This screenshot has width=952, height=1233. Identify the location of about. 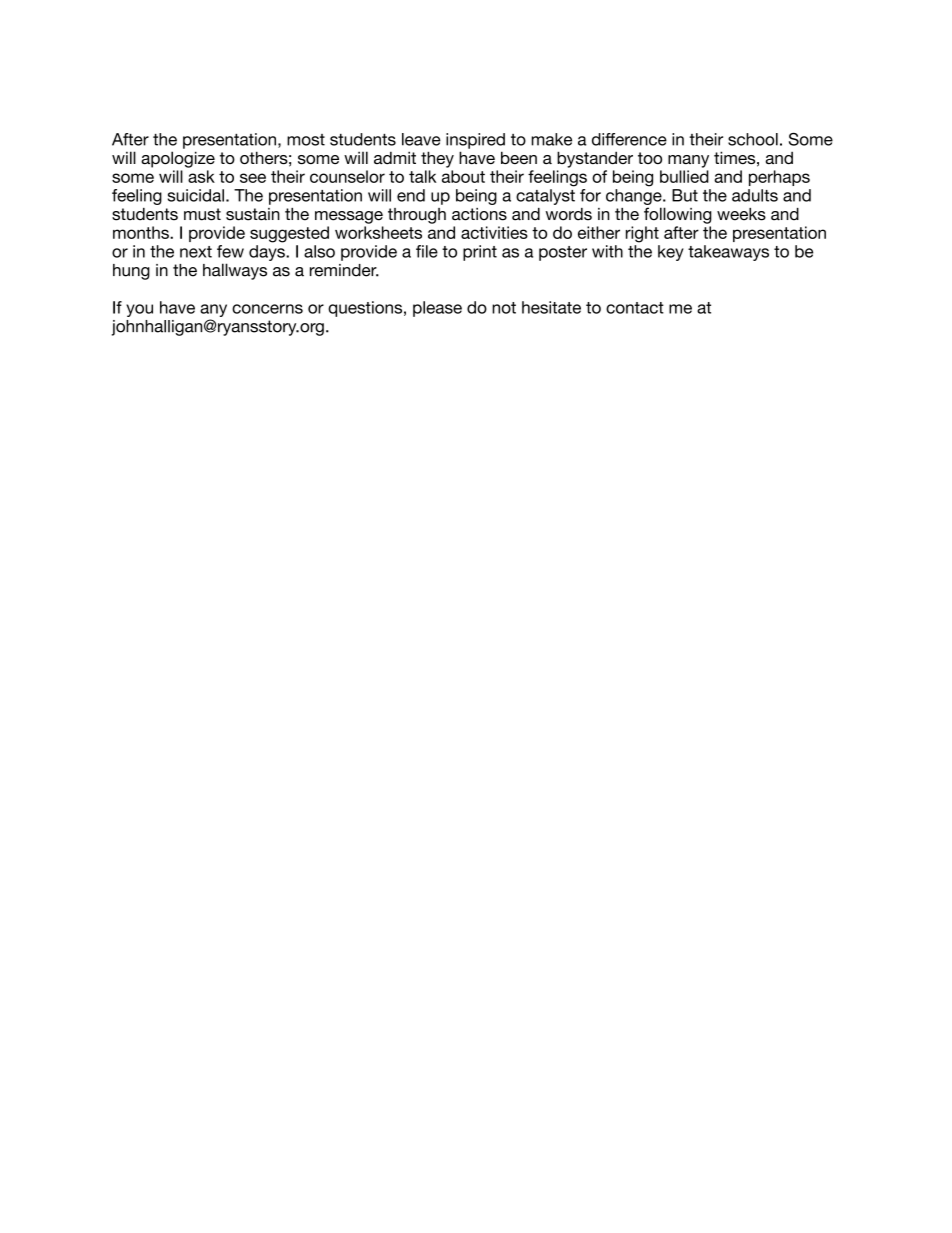
(463, 176).
